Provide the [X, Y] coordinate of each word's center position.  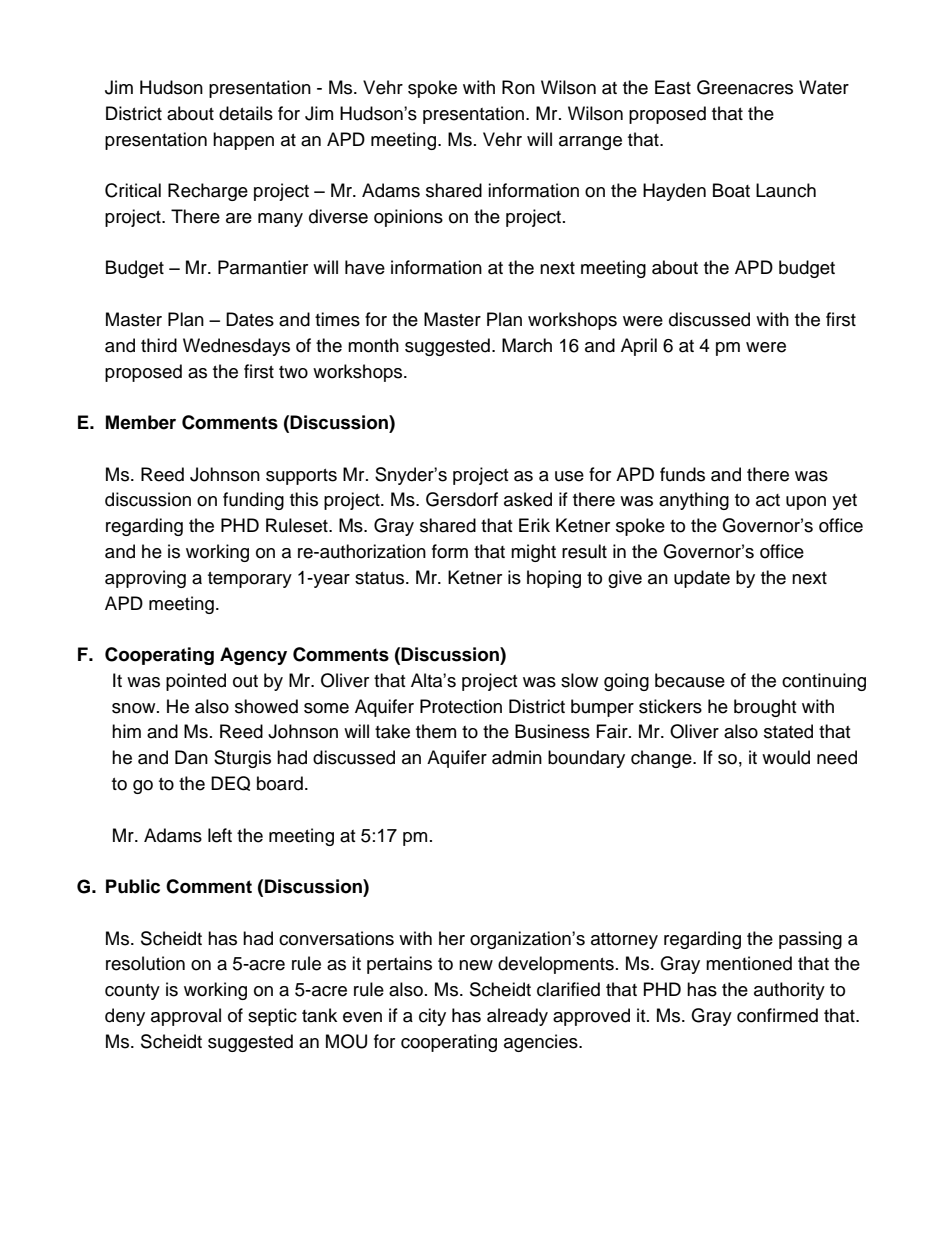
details [246, 113]
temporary [250, 580]
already [517, 1017]
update [702, 579]
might [533, 553]
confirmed [777, 1015]
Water [824, 87]
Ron [518, 87]
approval [186, 1017]
